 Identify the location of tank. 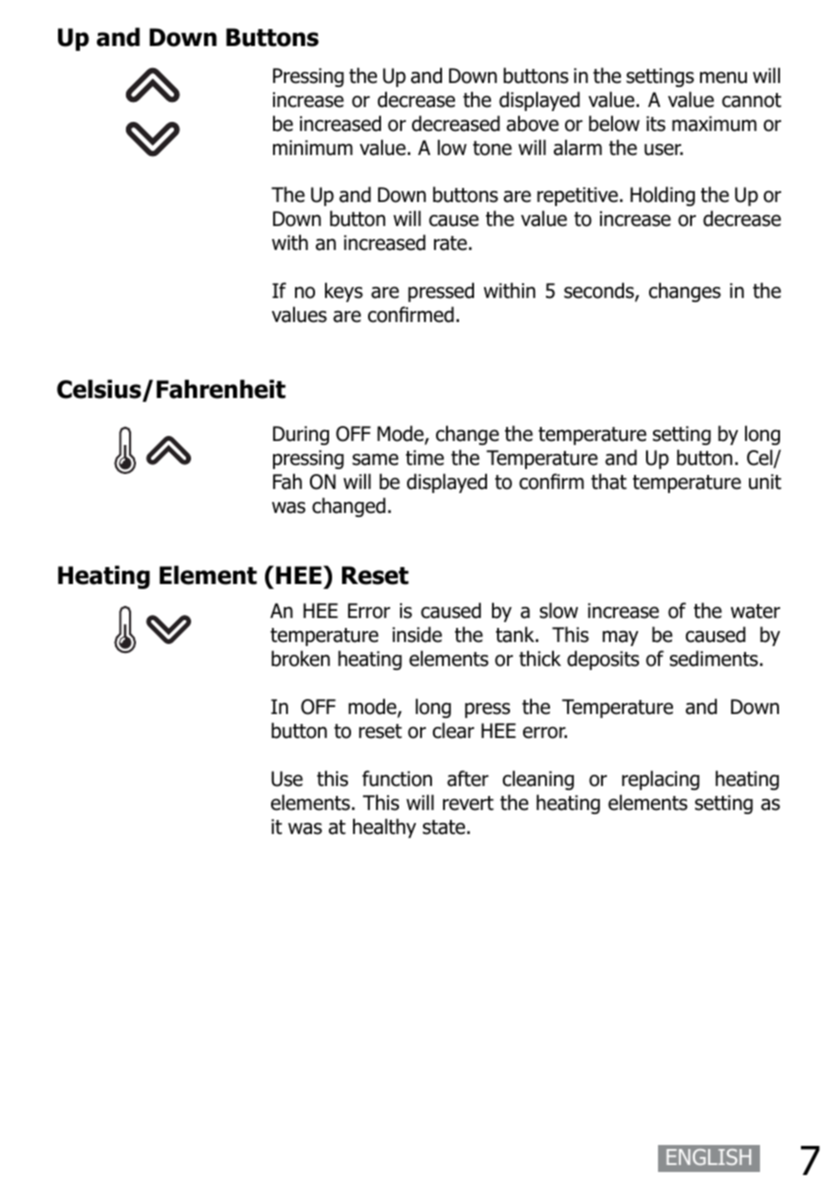
(516, 634).
